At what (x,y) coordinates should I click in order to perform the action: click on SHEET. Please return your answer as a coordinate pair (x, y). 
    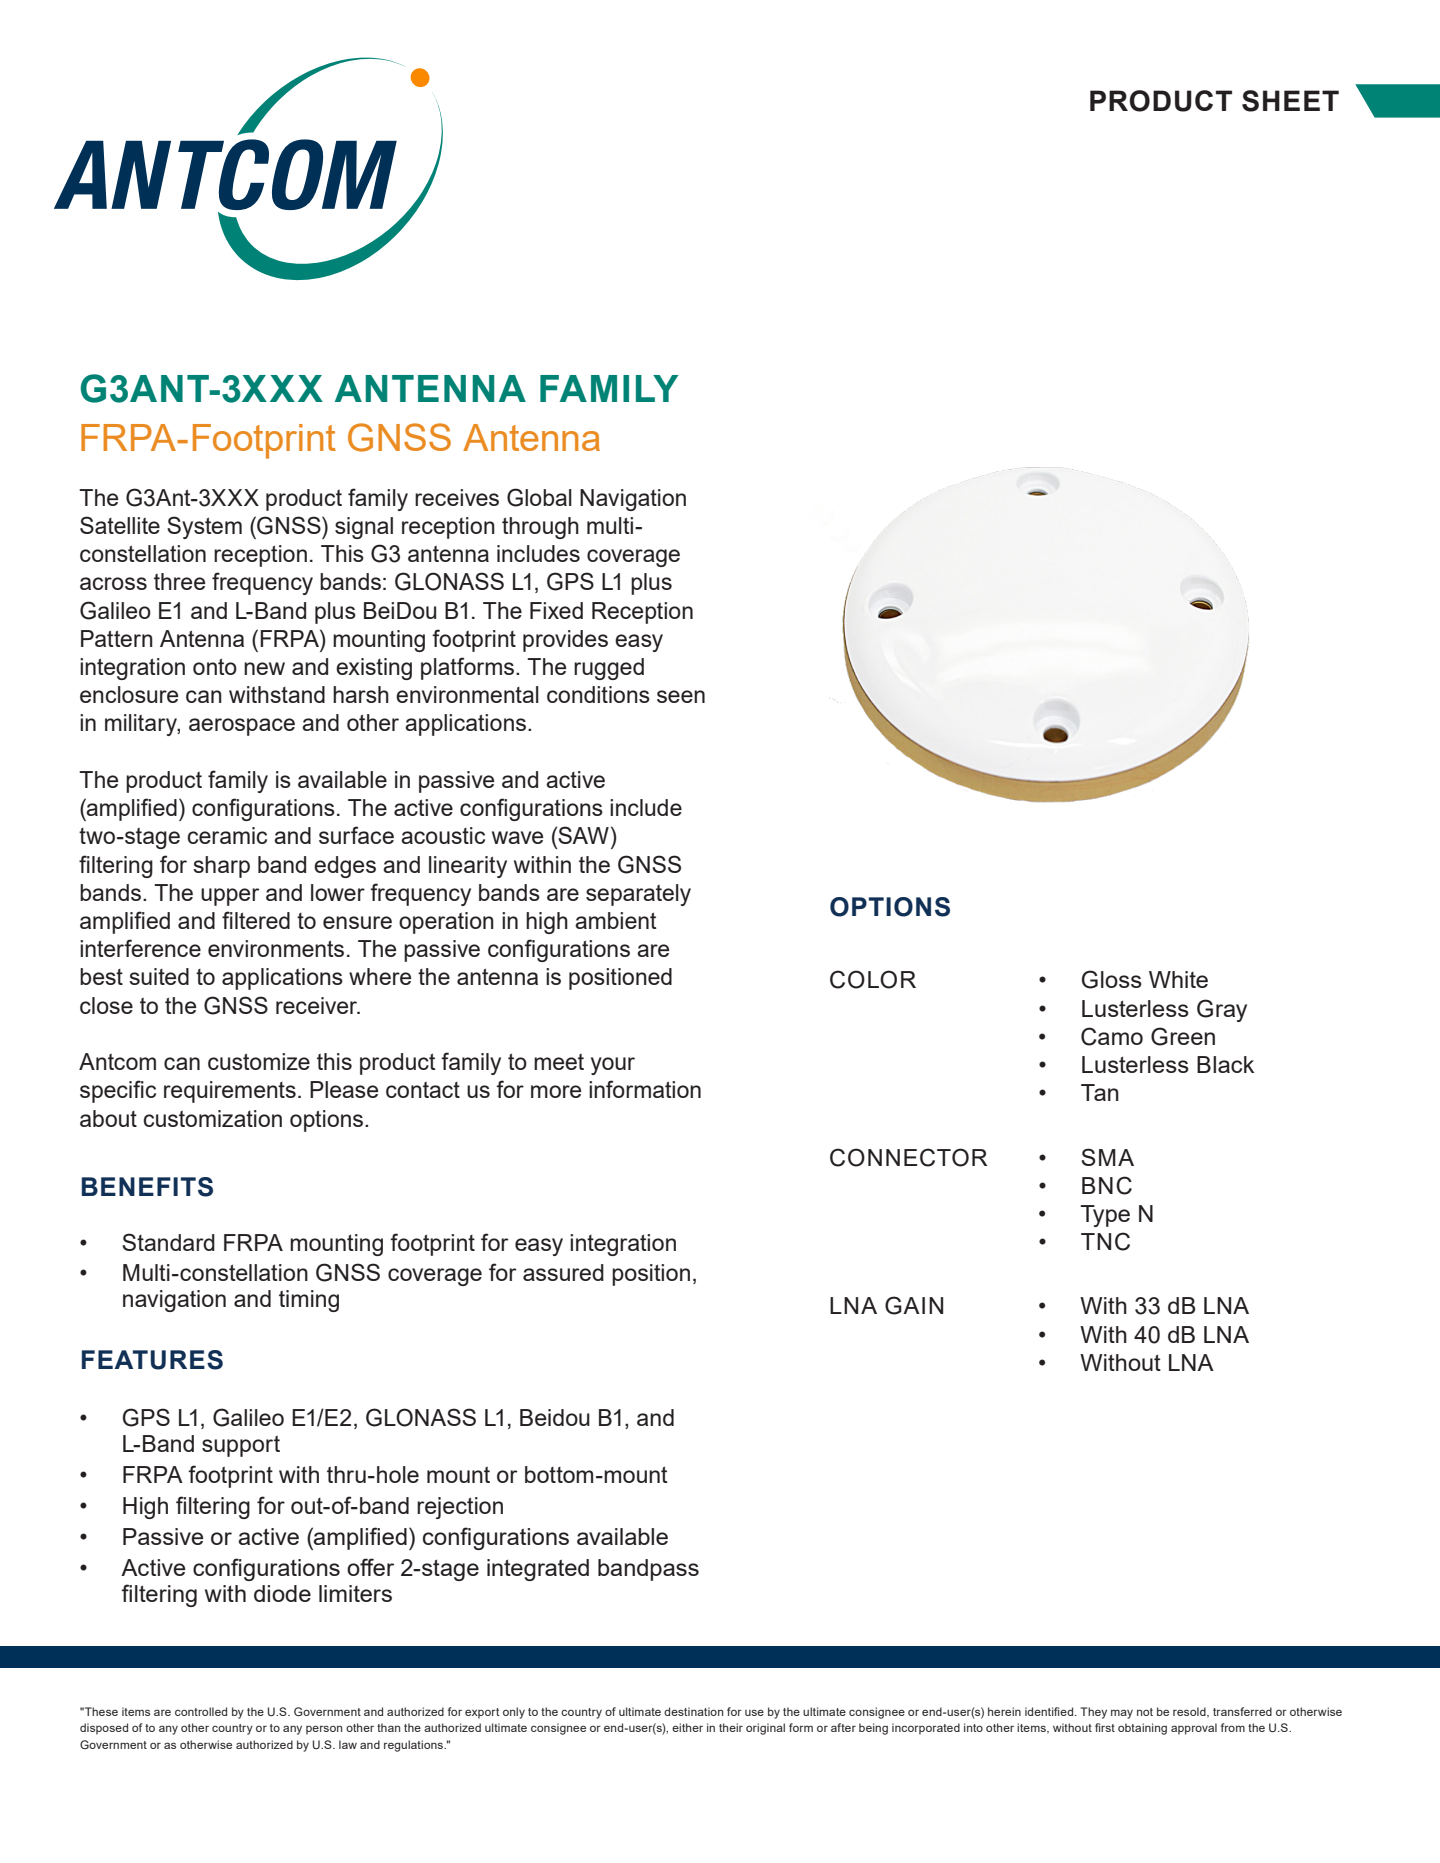
    Looking at the image, I should click on (1290, 101).
